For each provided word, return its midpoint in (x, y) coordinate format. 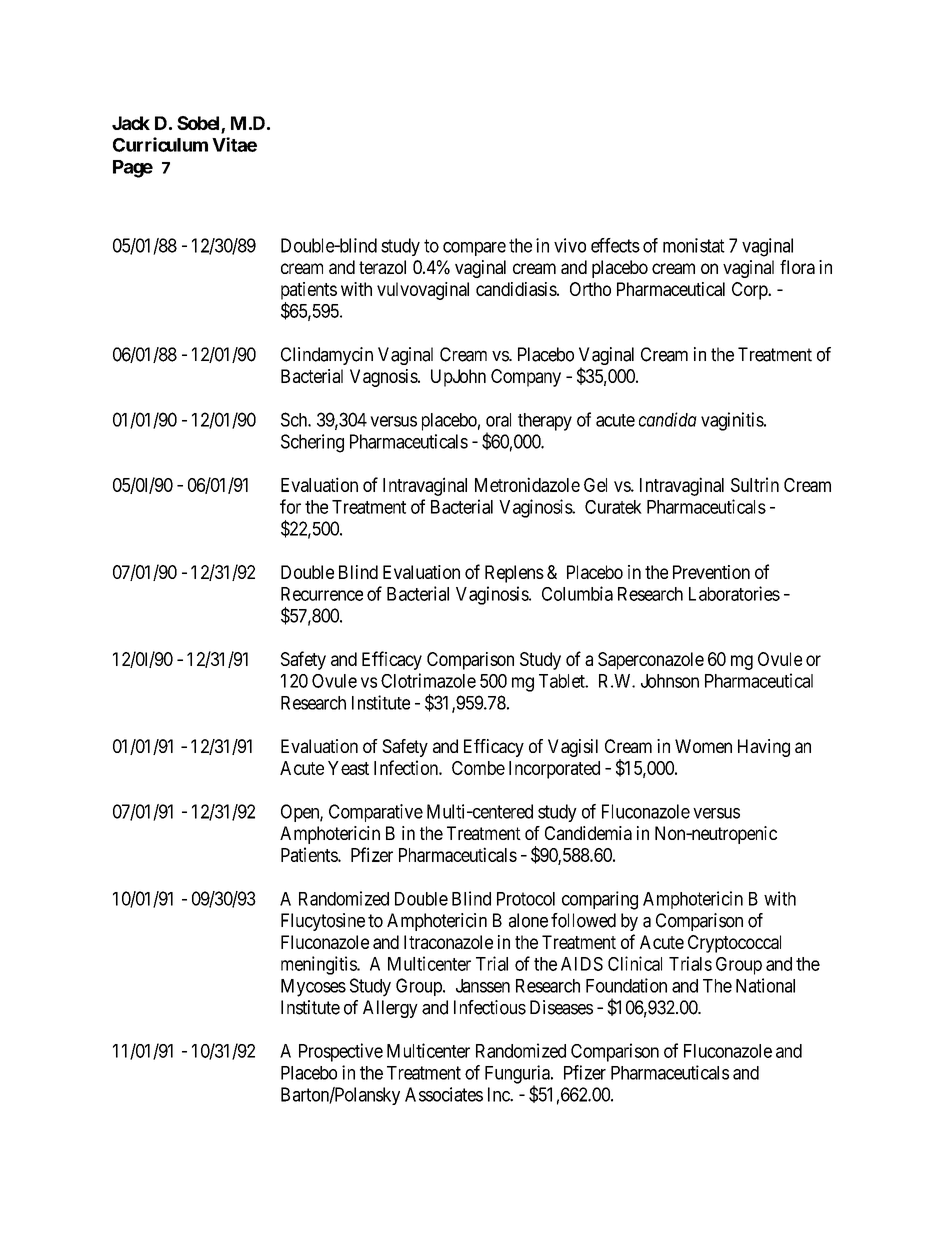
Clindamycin (327, 356)
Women (703, 746)
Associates (444, 1094)
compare (474, 249)
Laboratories (734, 593)
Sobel (199, 124)
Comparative (376, 813)
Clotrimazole (428, 680)
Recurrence (322, 594)
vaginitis (733, 421)
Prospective (341, 1052)
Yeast (348, 768)
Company (526, 378)
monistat (694, 245)
